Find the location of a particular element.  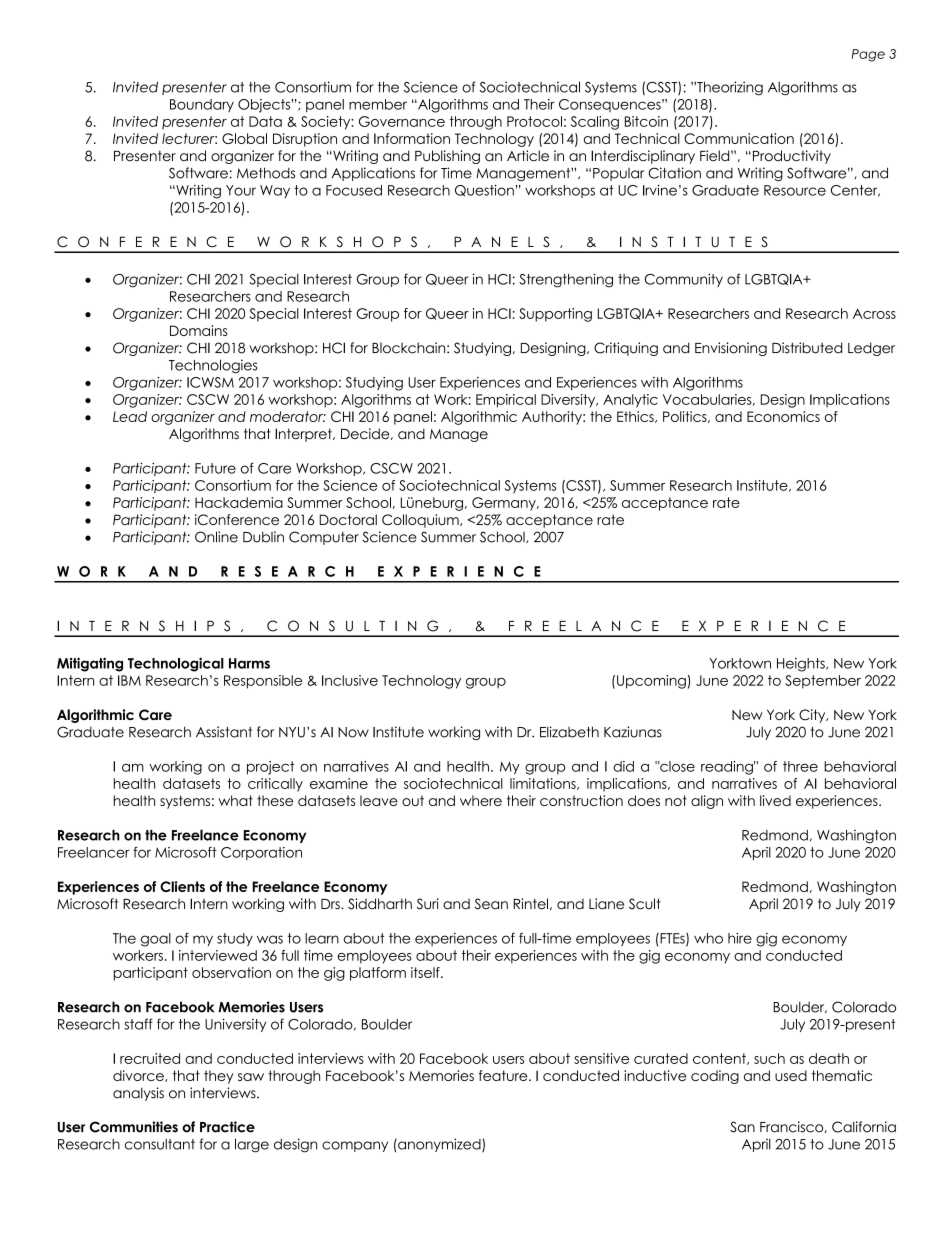

San is located at coordinates (742, 1127).
